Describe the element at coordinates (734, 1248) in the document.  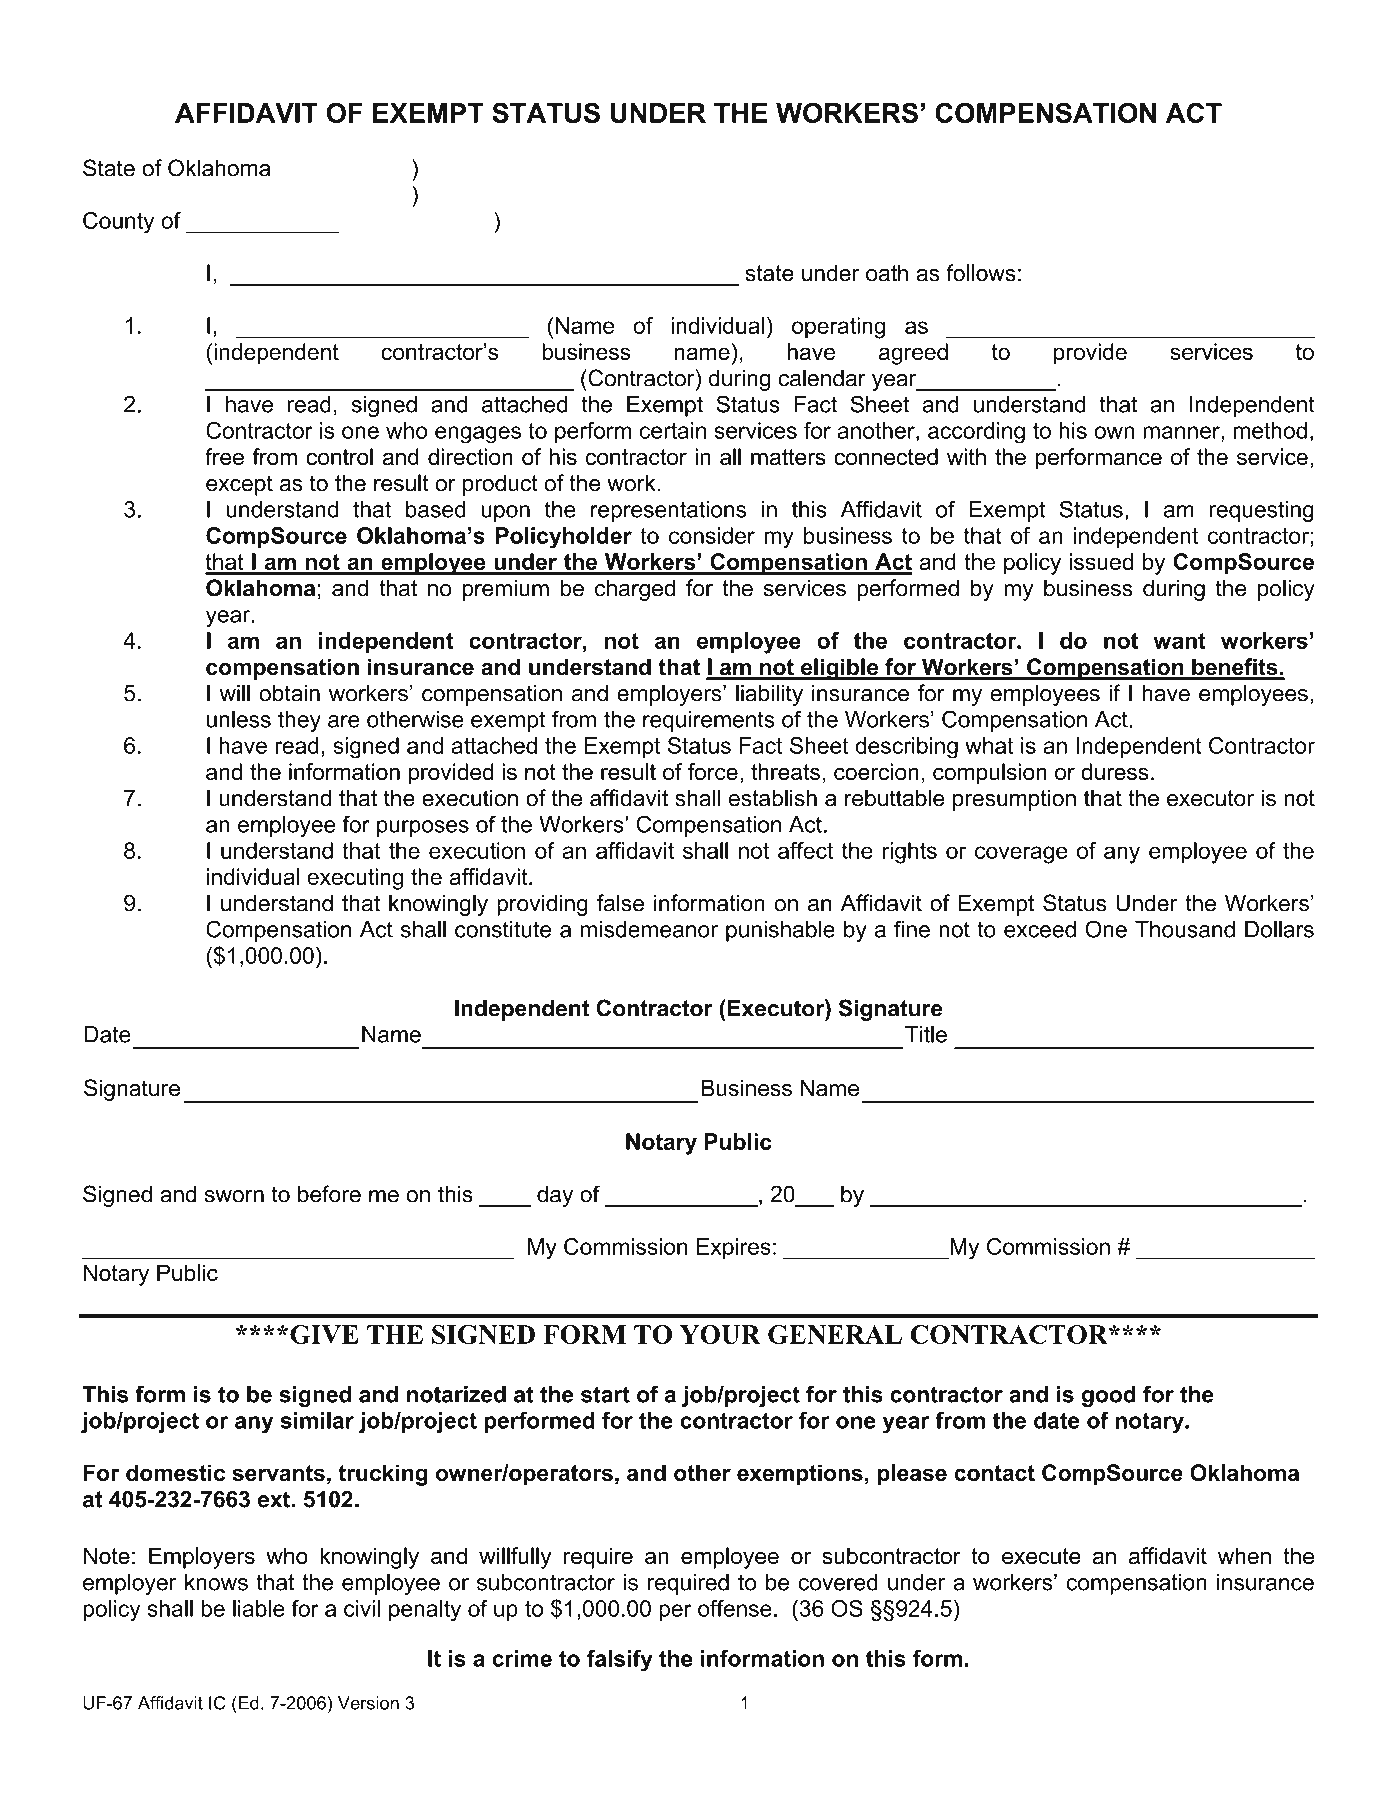
I see `Expires` at that location.
